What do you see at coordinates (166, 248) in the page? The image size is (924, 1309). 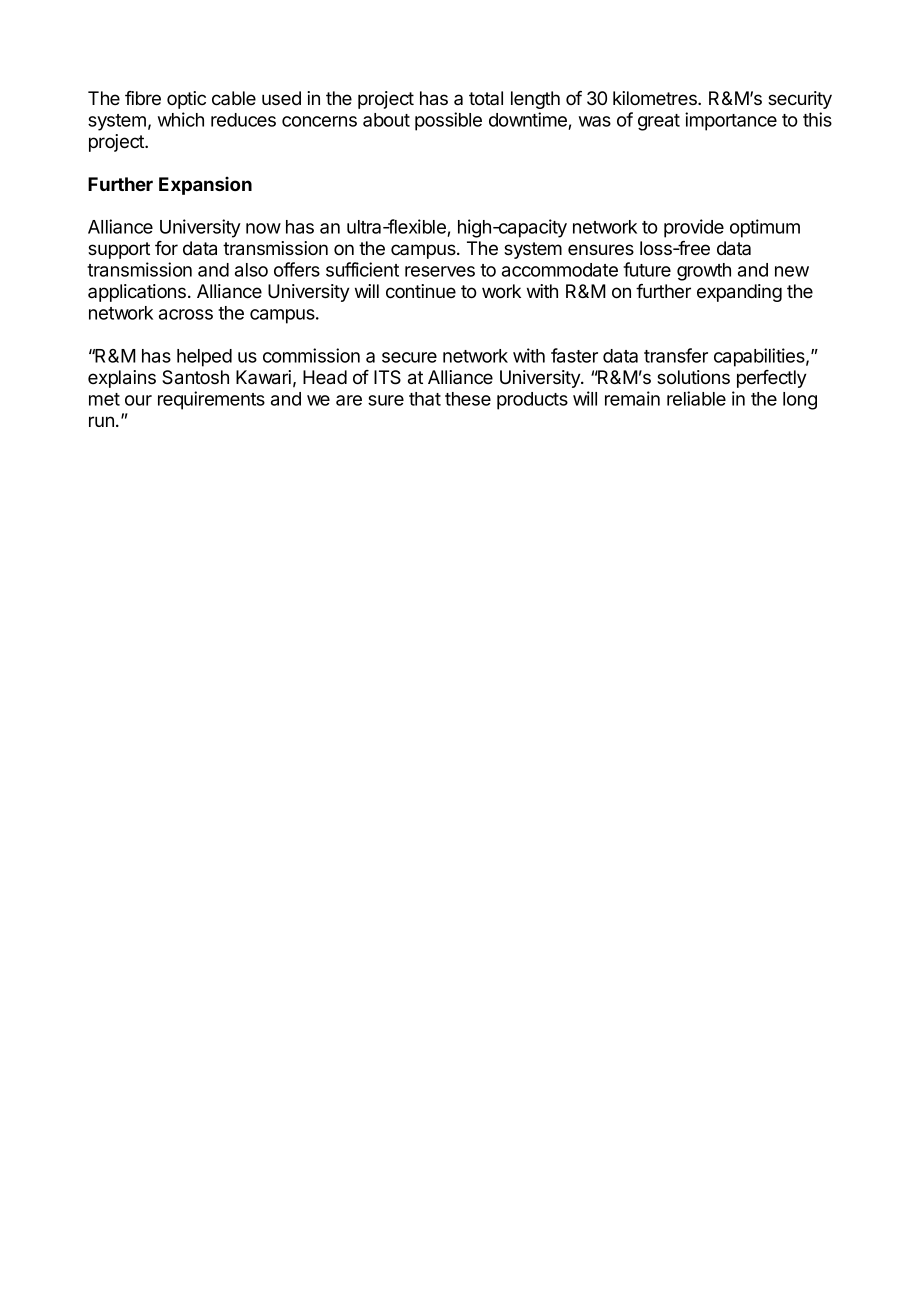 I see `for` at bounding box center [166, 248].
